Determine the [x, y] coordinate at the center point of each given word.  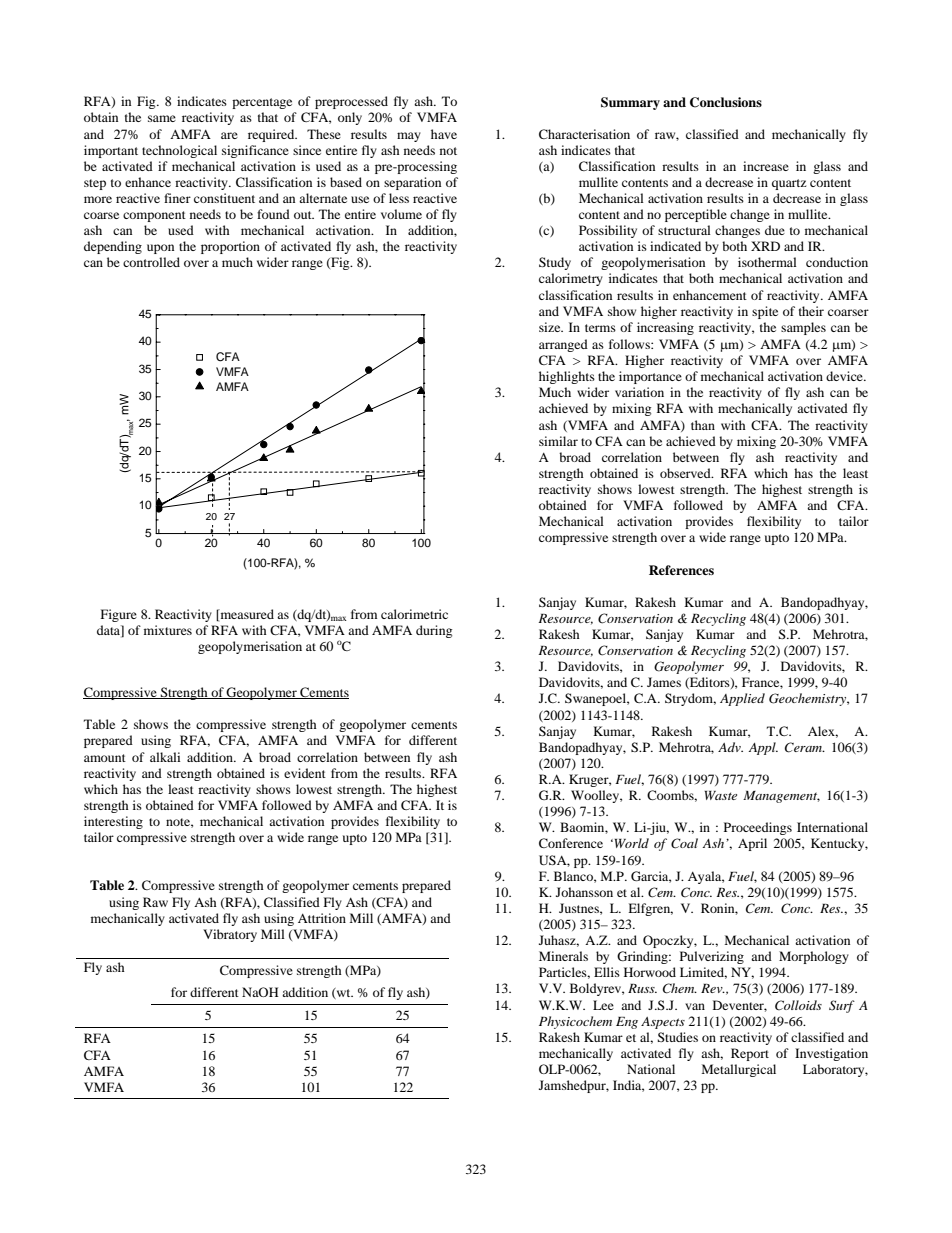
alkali [165, 757]
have [444, 134]
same [162, 118]
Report [750, 1054]
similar [558, 441]
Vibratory [230, 935]
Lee [603, 1005]
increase [766, 166]
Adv [730, 747]
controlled [151, 262]
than [703, 425]
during [434, 631]
